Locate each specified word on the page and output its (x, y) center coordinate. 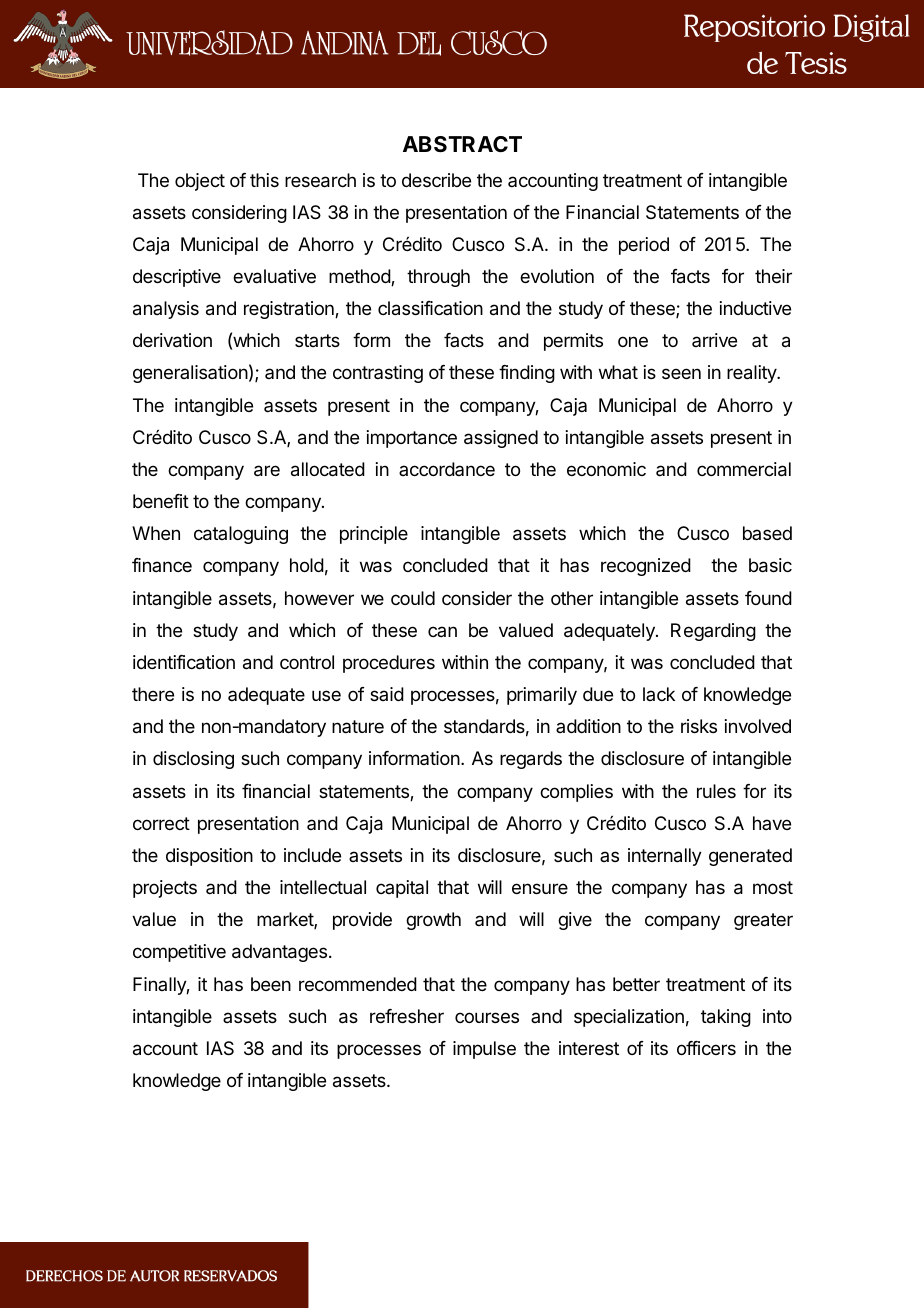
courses (487, 1017)
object (200, 182)
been (271, 984)
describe (436, 180)
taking (726, 1018)
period (644, 246)
